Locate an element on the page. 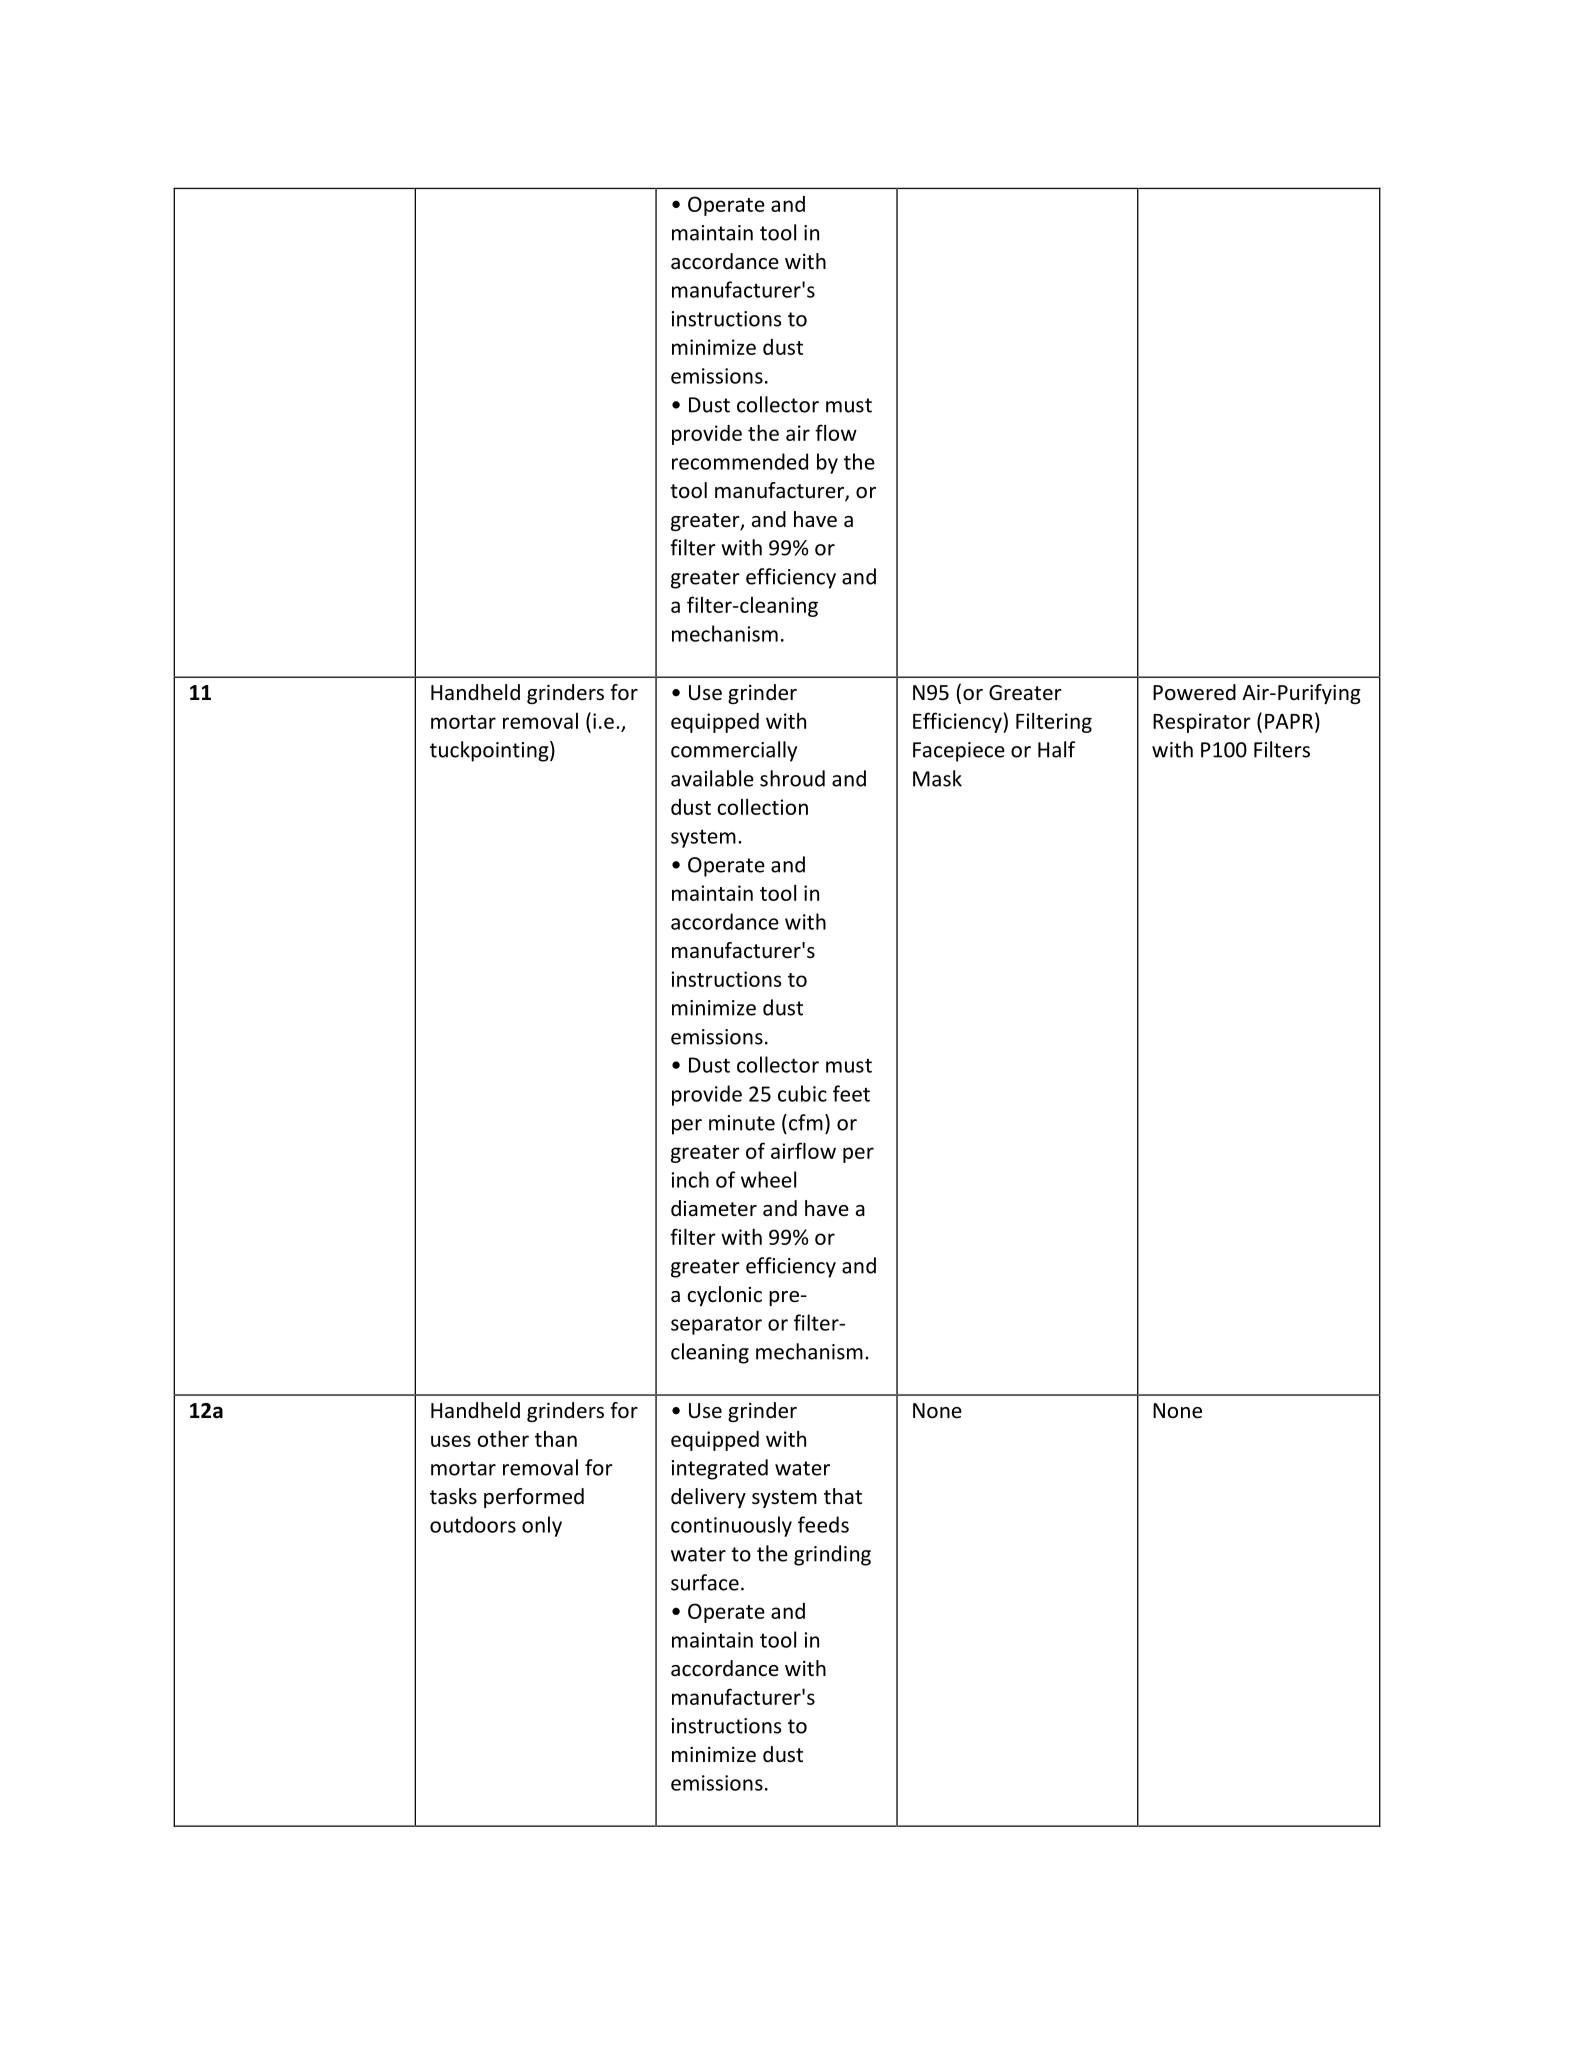 This page has width=1596, height=2066. available is located at coordinates (712, 778).
